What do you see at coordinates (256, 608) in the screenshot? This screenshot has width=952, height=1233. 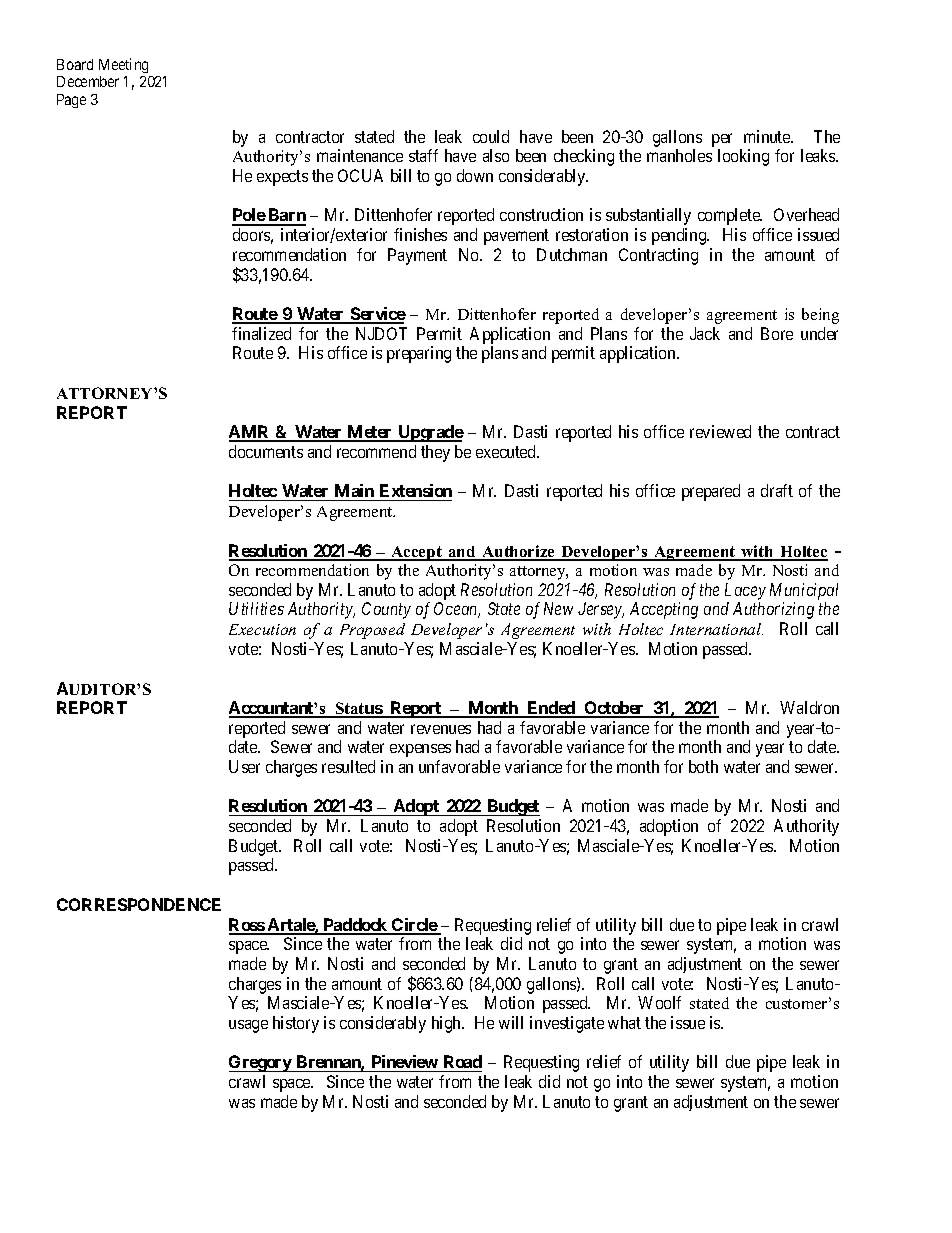 I see `Utilities` at bounding box center [256, 608].
